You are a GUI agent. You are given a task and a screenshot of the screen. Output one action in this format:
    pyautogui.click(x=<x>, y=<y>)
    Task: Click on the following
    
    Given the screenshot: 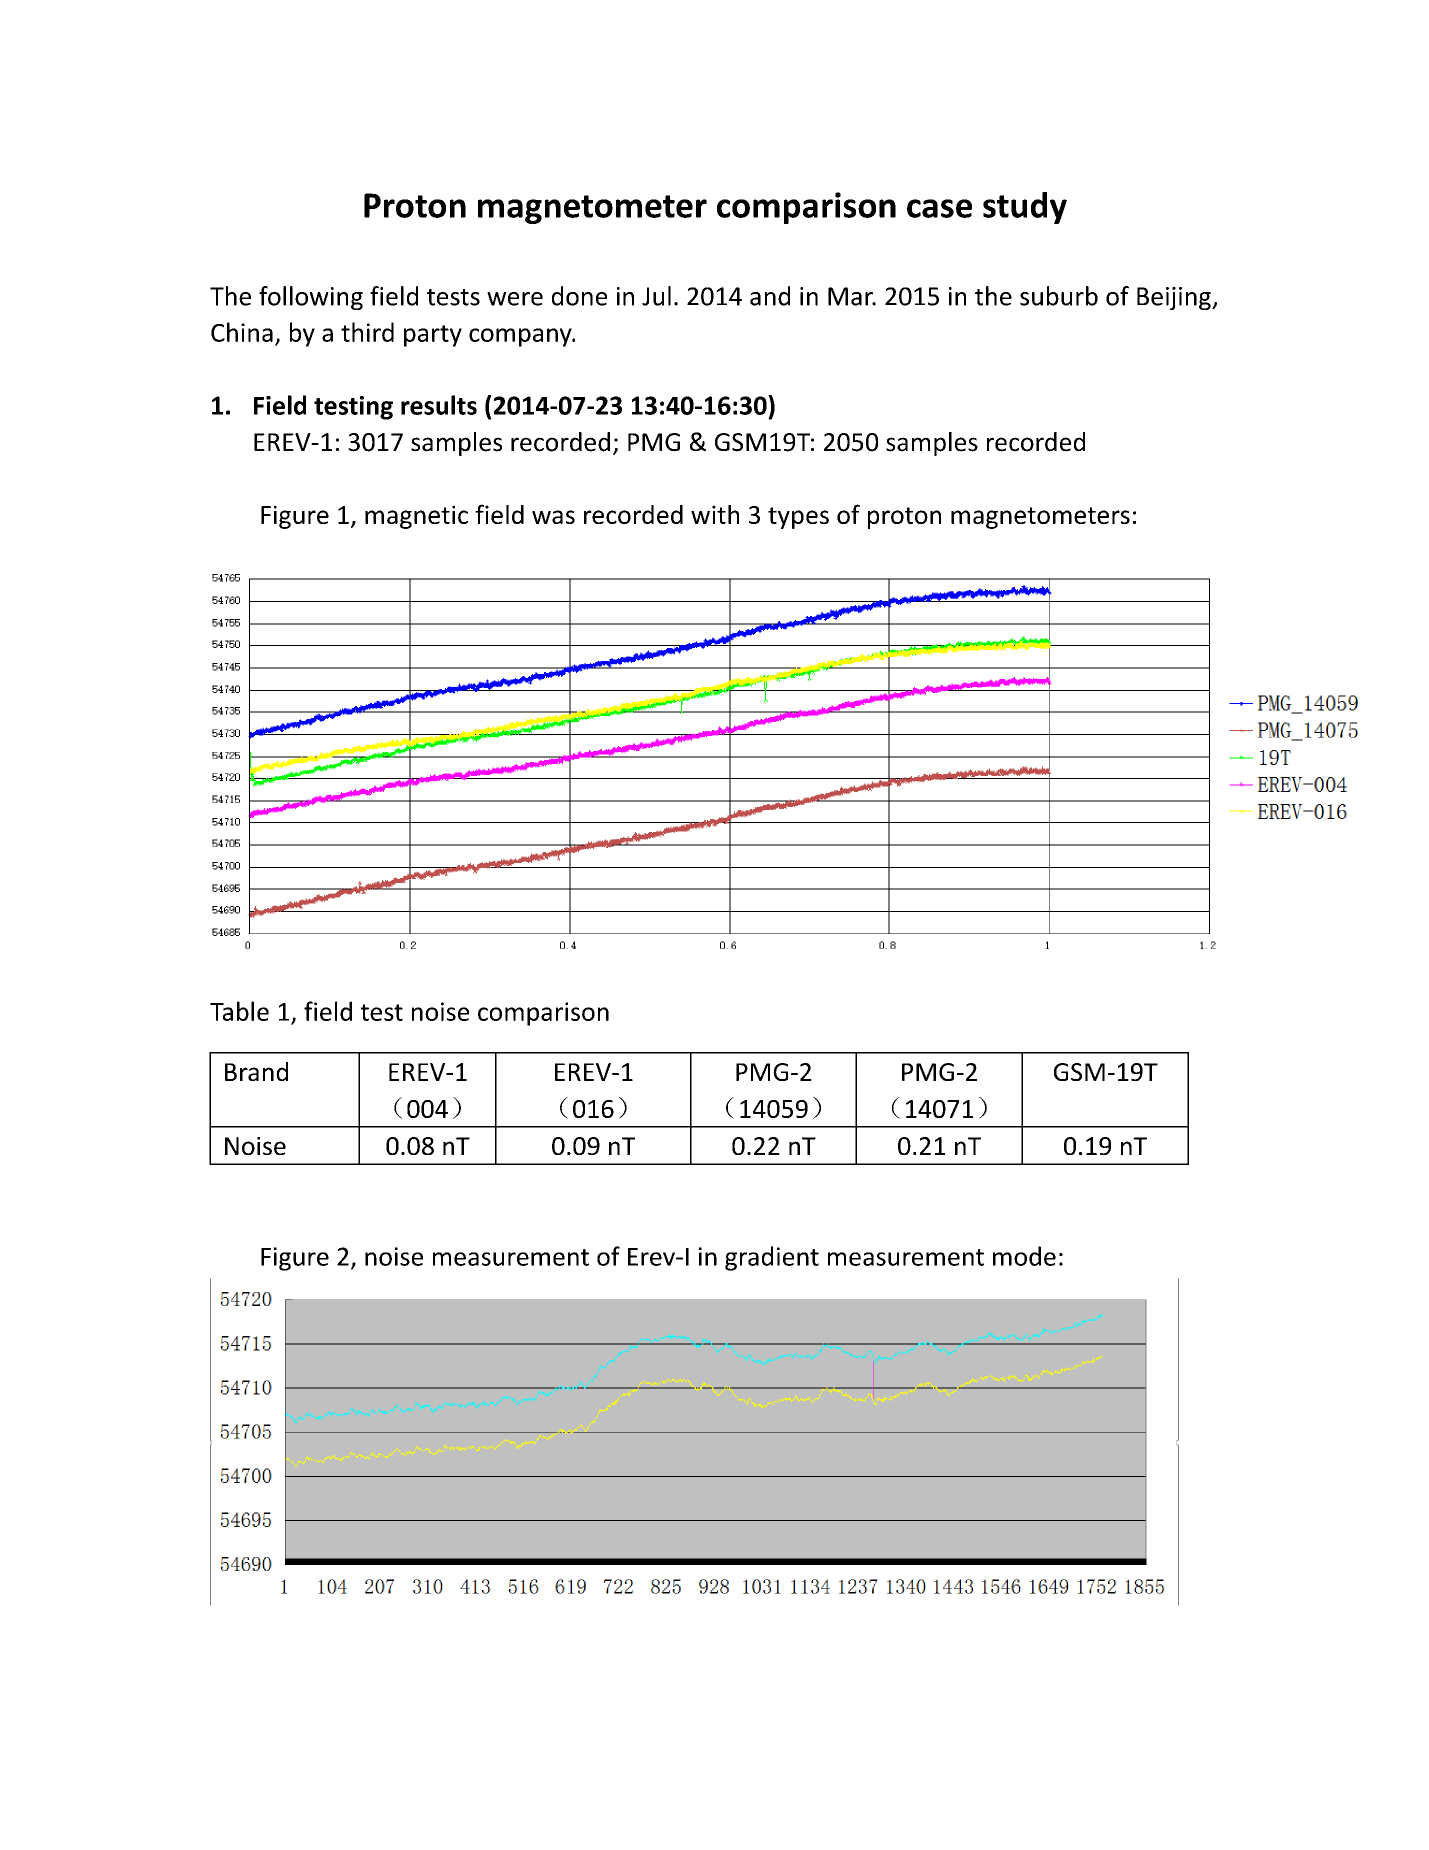 What is the action you would take?
    pyautogui.click(x=311, y=298)
